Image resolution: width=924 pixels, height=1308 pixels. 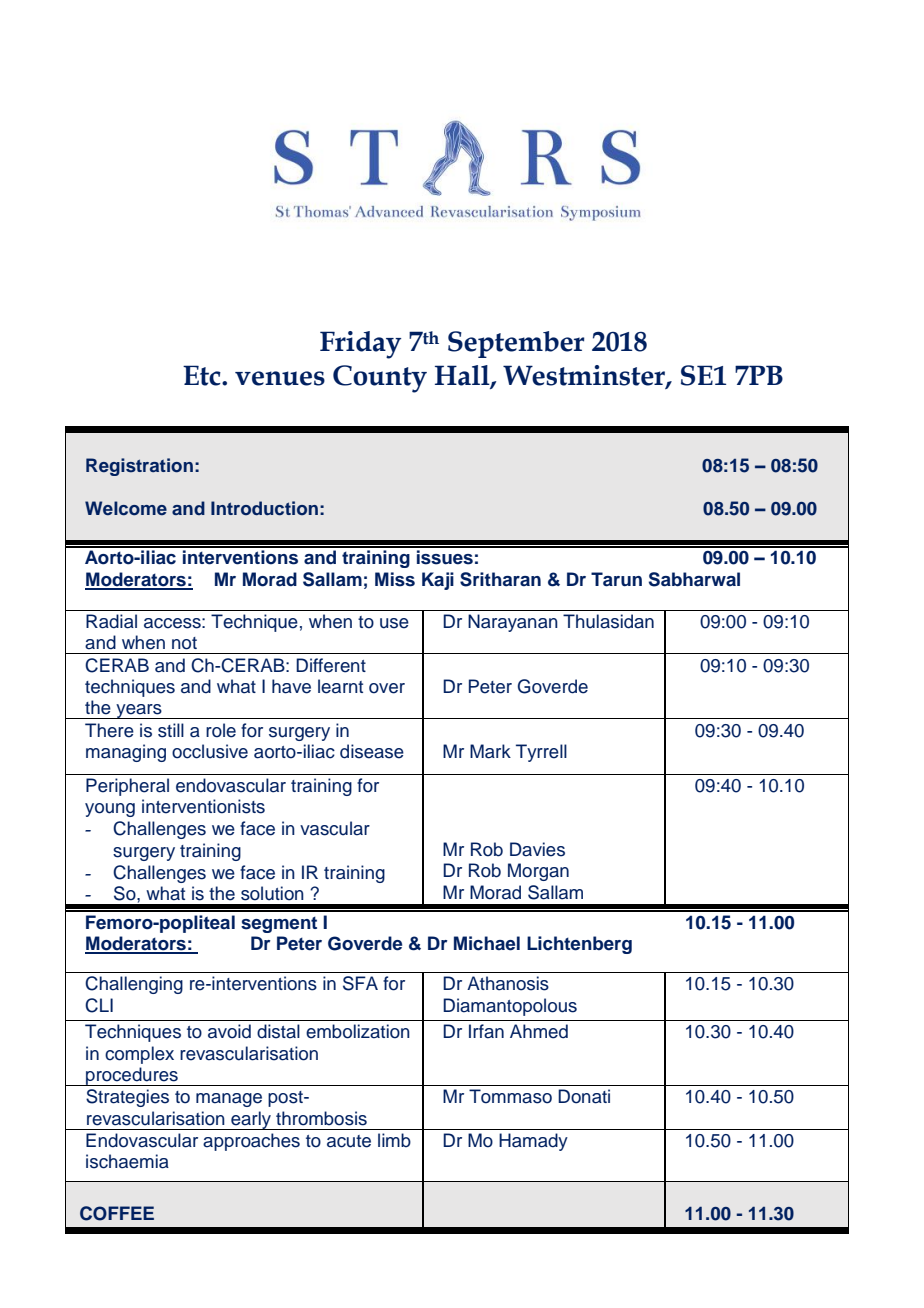 What do you see at coordinates (516, 344) in the document?
I see `September` at bounding box center [516, 344].
